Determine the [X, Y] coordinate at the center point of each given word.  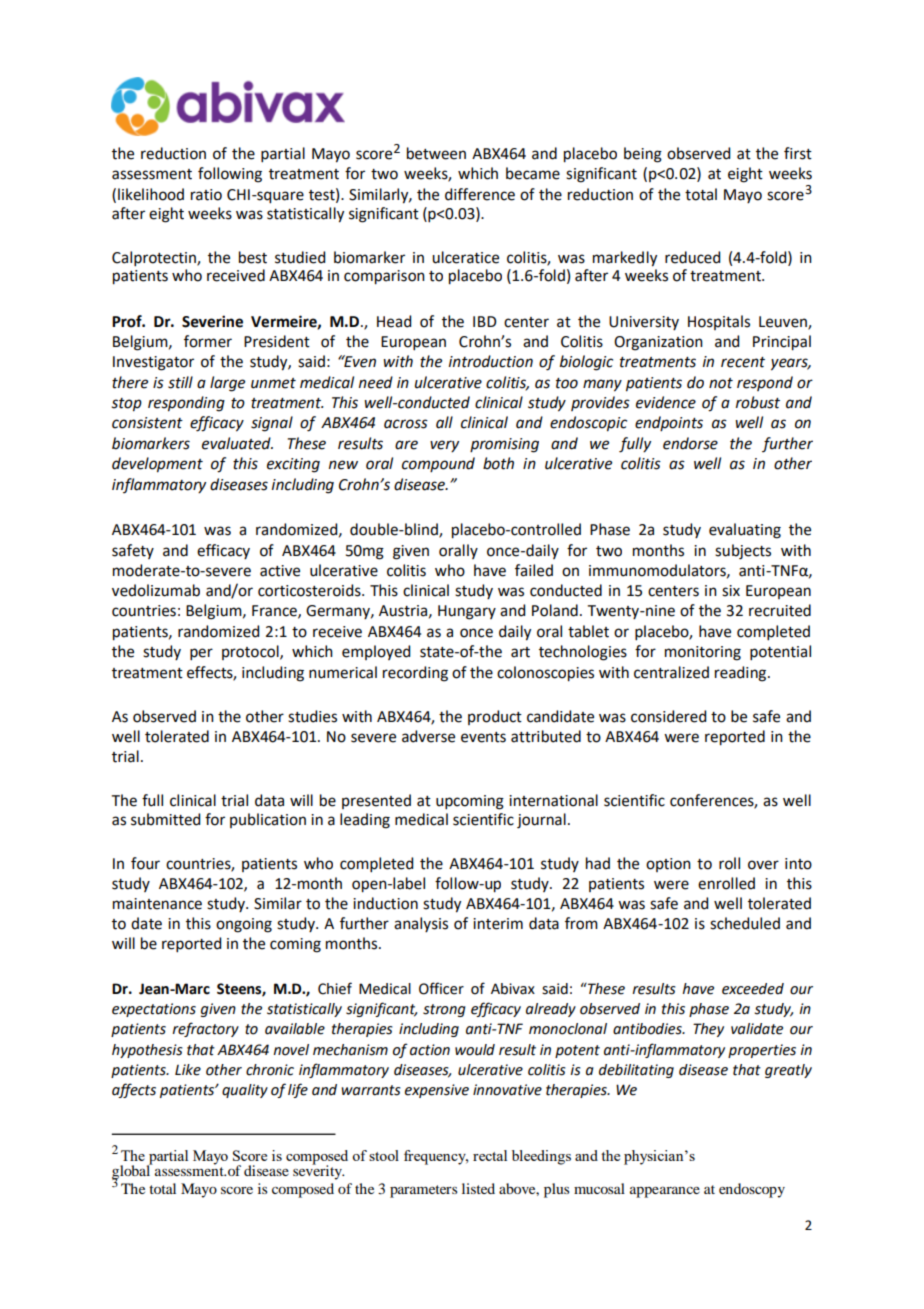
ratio [206, 195]
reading [742, 674]
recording [415, 674]
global [132, 1172]
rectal [490, 1155]
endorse [690, 443]
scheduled [745, 923]
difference [480, 194]
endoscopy [752, 1190]
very [444, 446]
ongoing [244, 925]
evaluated [237, 443]
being [643, 155]
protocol [251, 652]
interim [498, 924]
